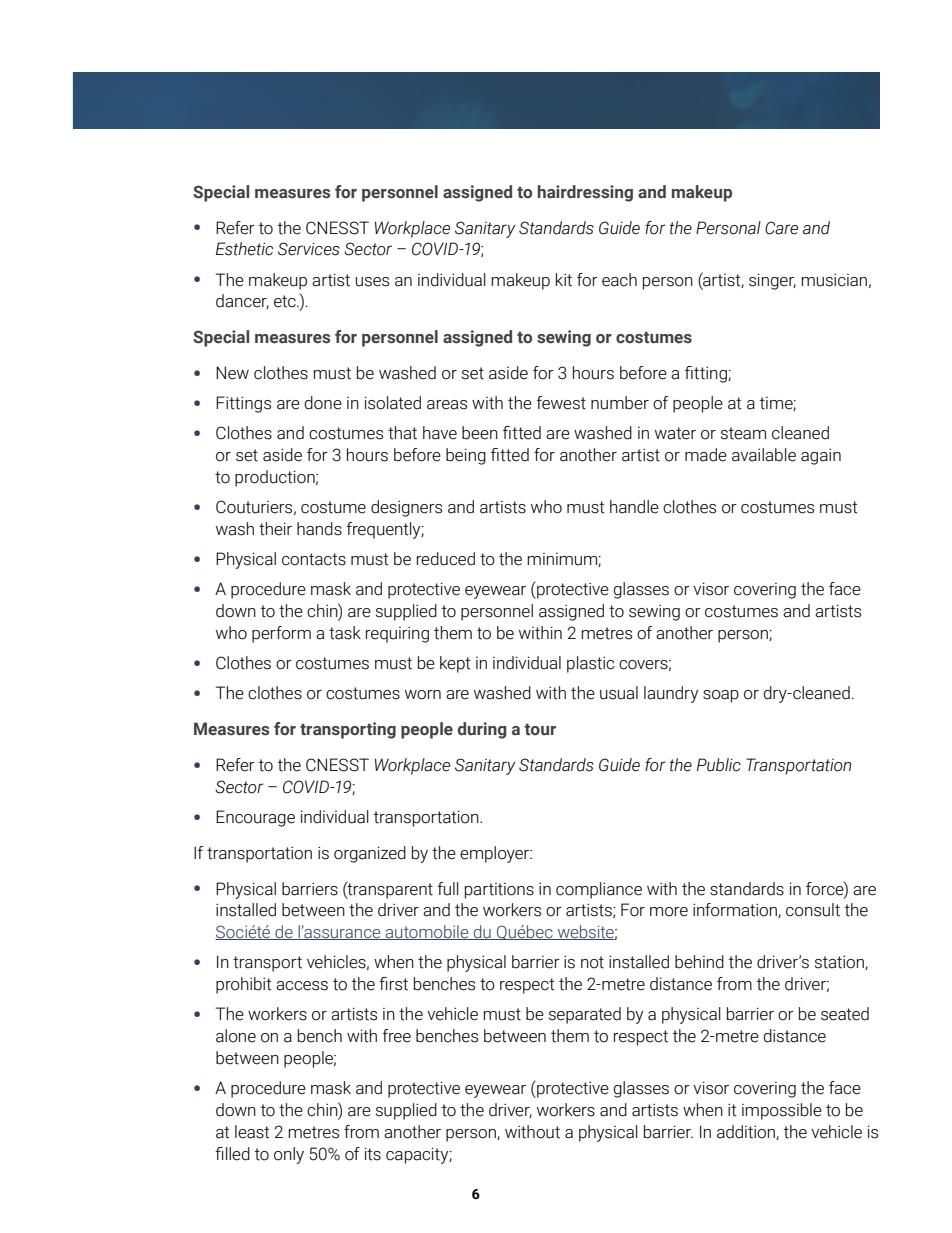  What do you see at coordinates (585, 193) in the document?
I see `hairdressing` at bounding box center [585, 193].
